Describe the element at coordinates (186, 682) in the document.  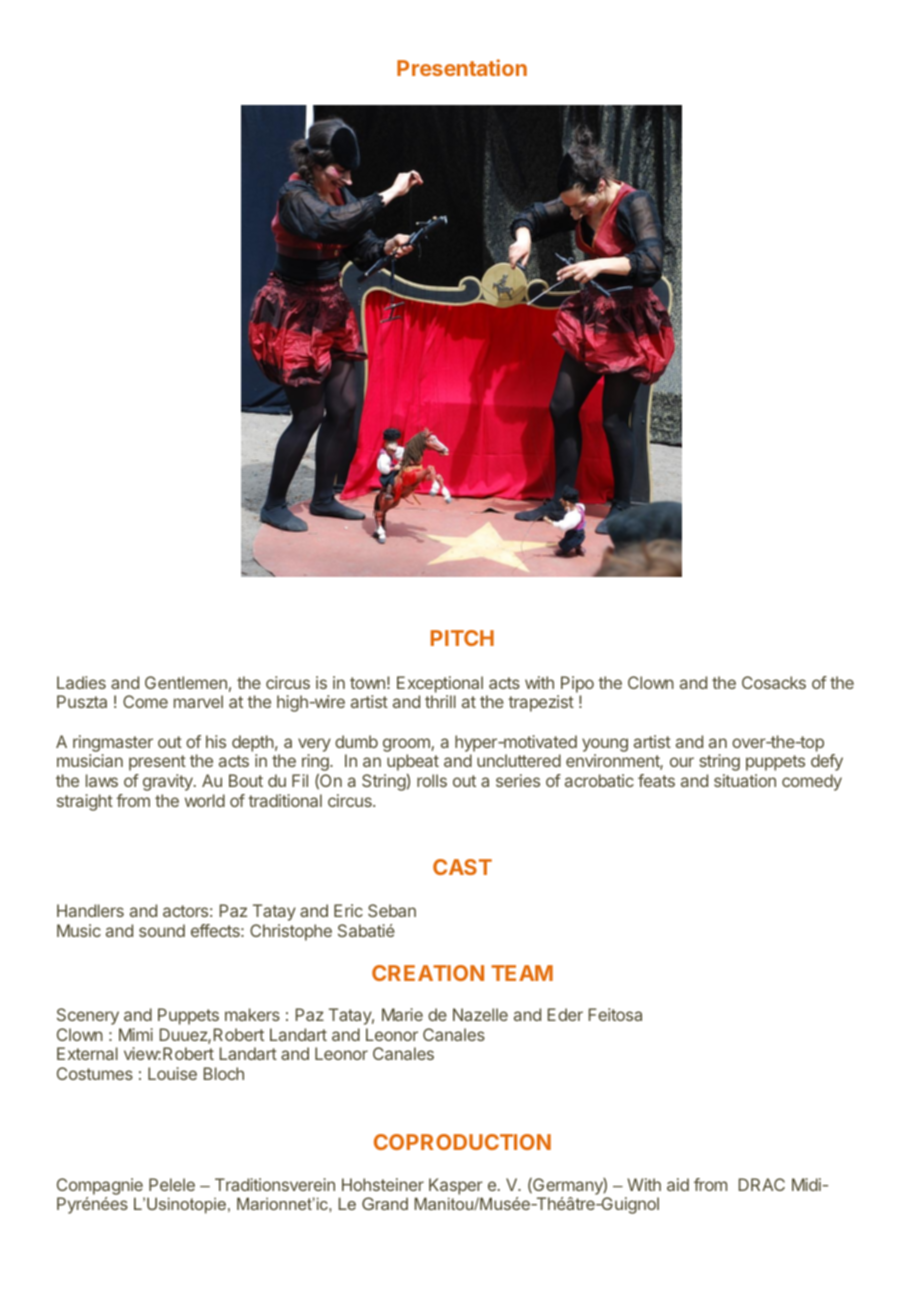
I see `Gentlemen` at that location.
